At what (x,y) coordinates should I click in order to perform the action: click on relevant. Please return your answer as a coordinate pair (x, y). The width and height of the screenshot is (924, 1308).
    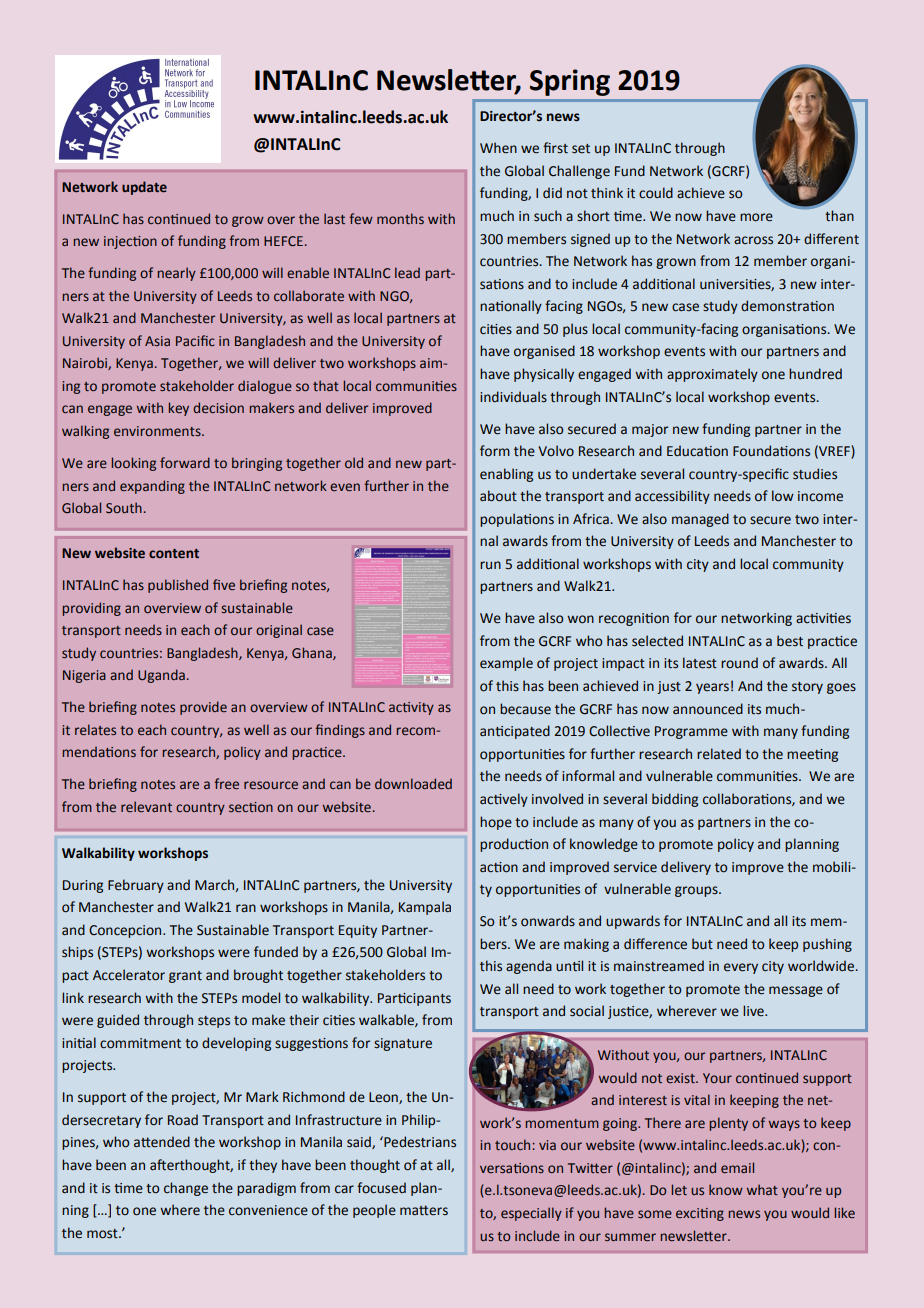
    Looking at the image, I should click on (146, 806).
